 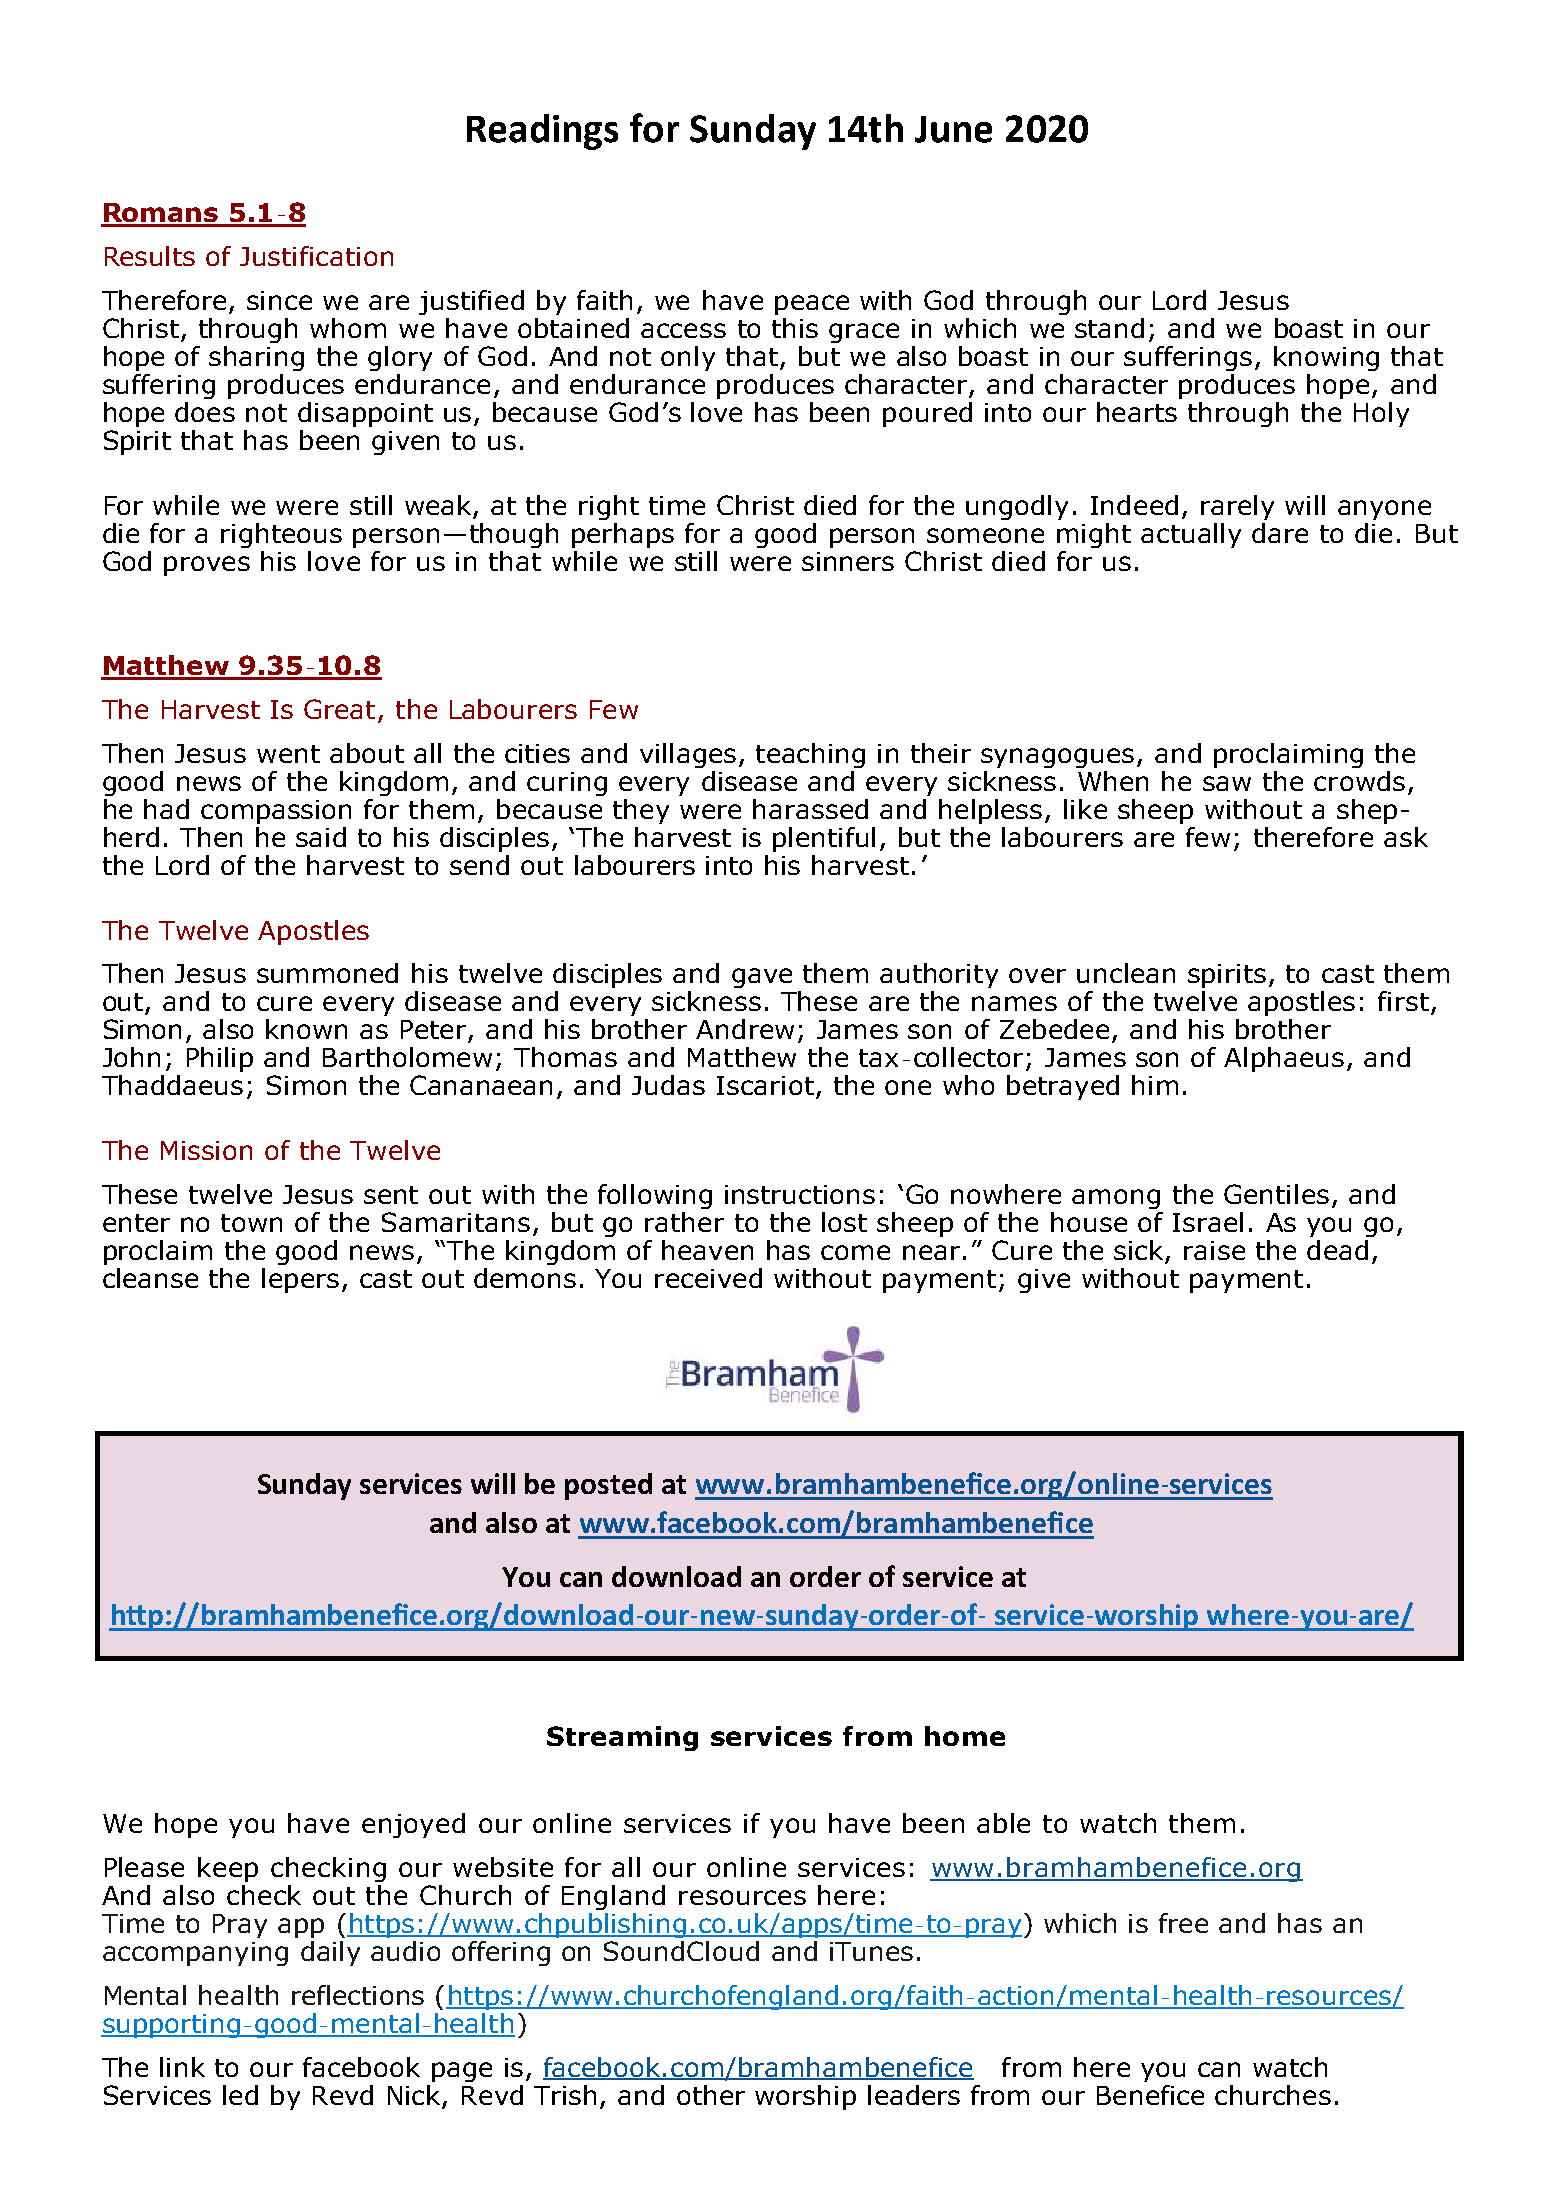 I want to click on Mission, so click(x=206, y=1150).
